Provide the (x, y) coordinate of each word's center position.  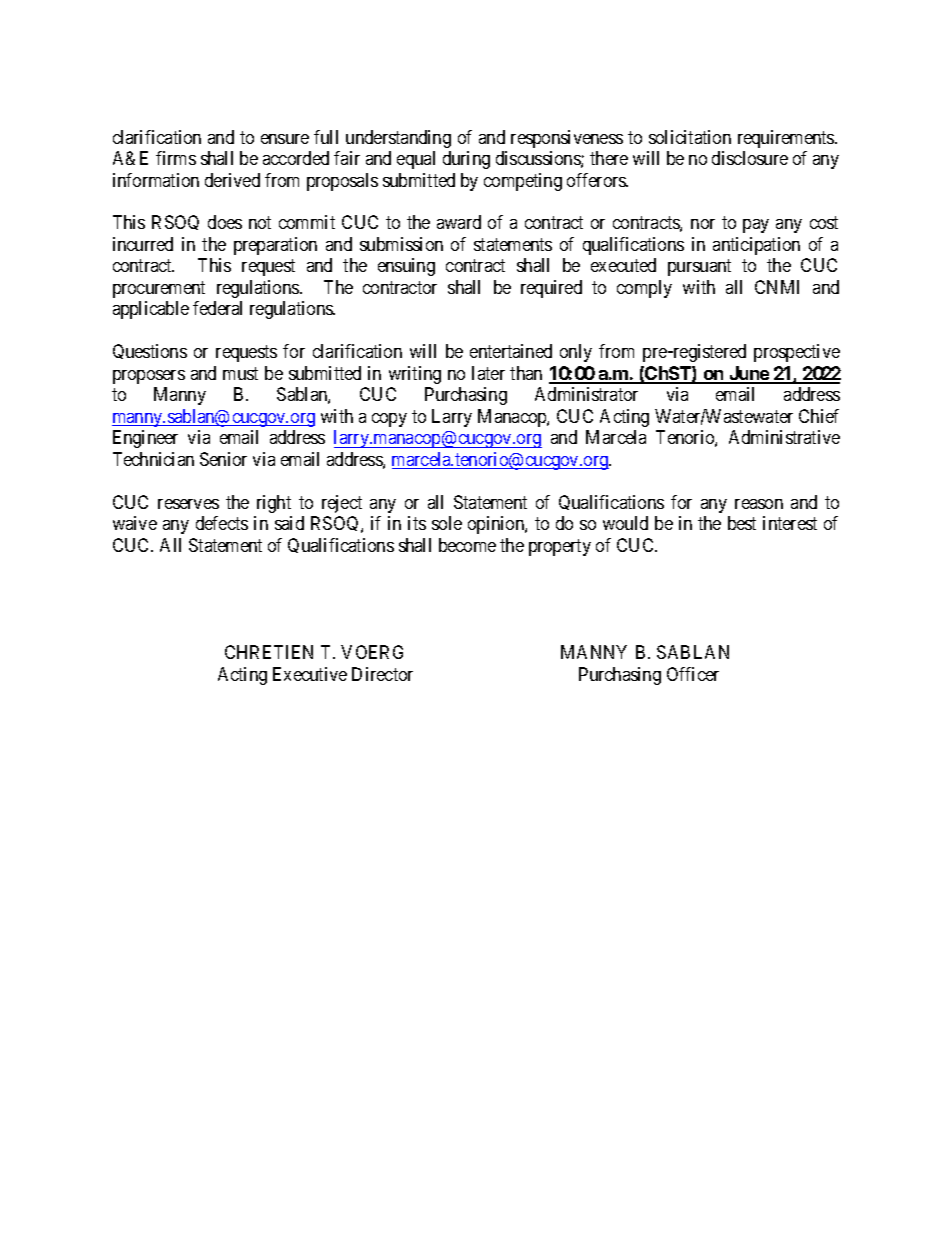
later (488, 373)
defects (222, 523)
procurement (159, 289)
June (748, 374)
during (466, 160)
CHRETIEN (269, 652)
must (240, 373)
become (467, 545)
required (551, 289)
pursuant (699, 268)
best (742, 523)
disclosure (750, 158)
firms (176, 158)
